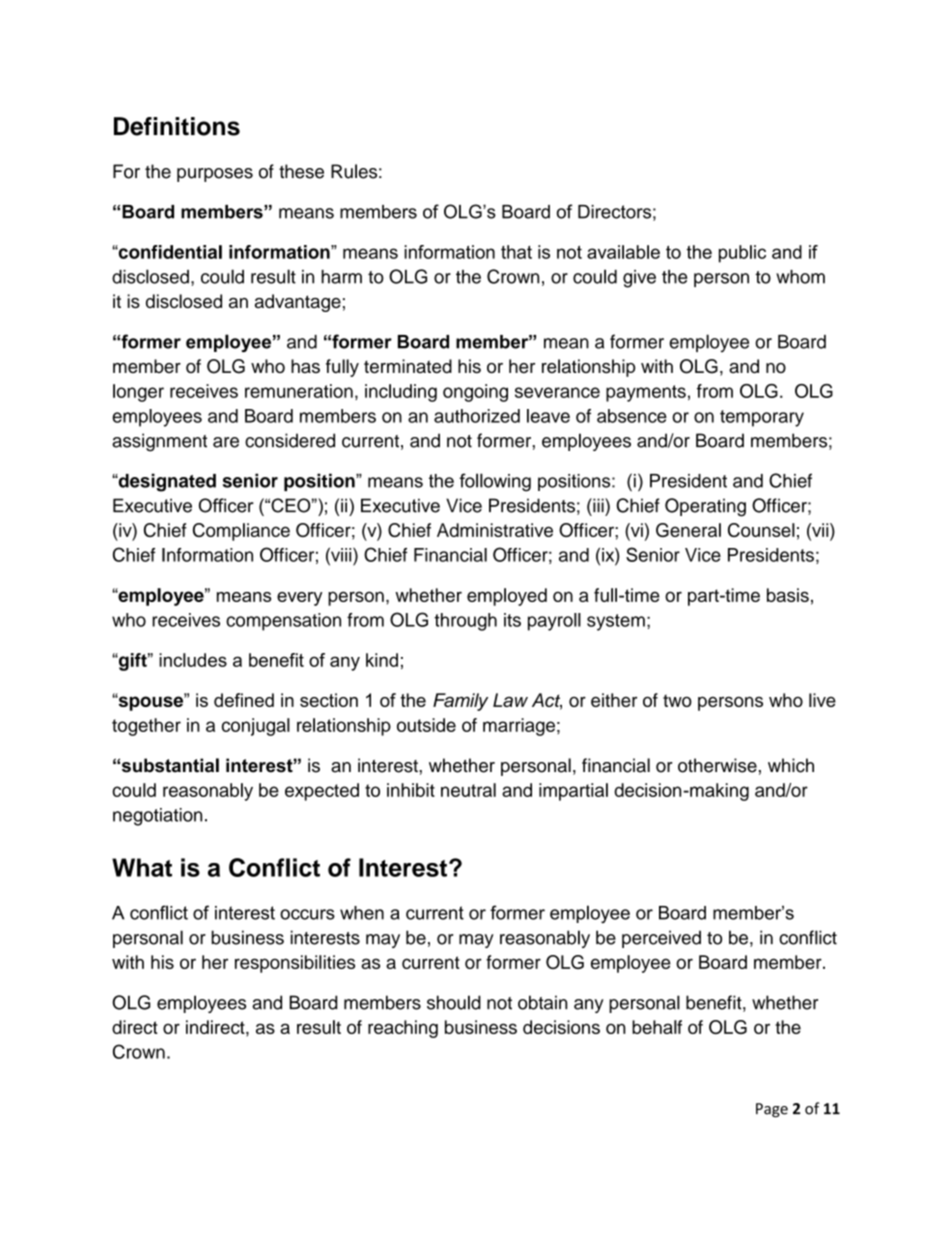  Describe the element at coordinates (283, 622) in the screenshot. I see `compensation` at that location.
